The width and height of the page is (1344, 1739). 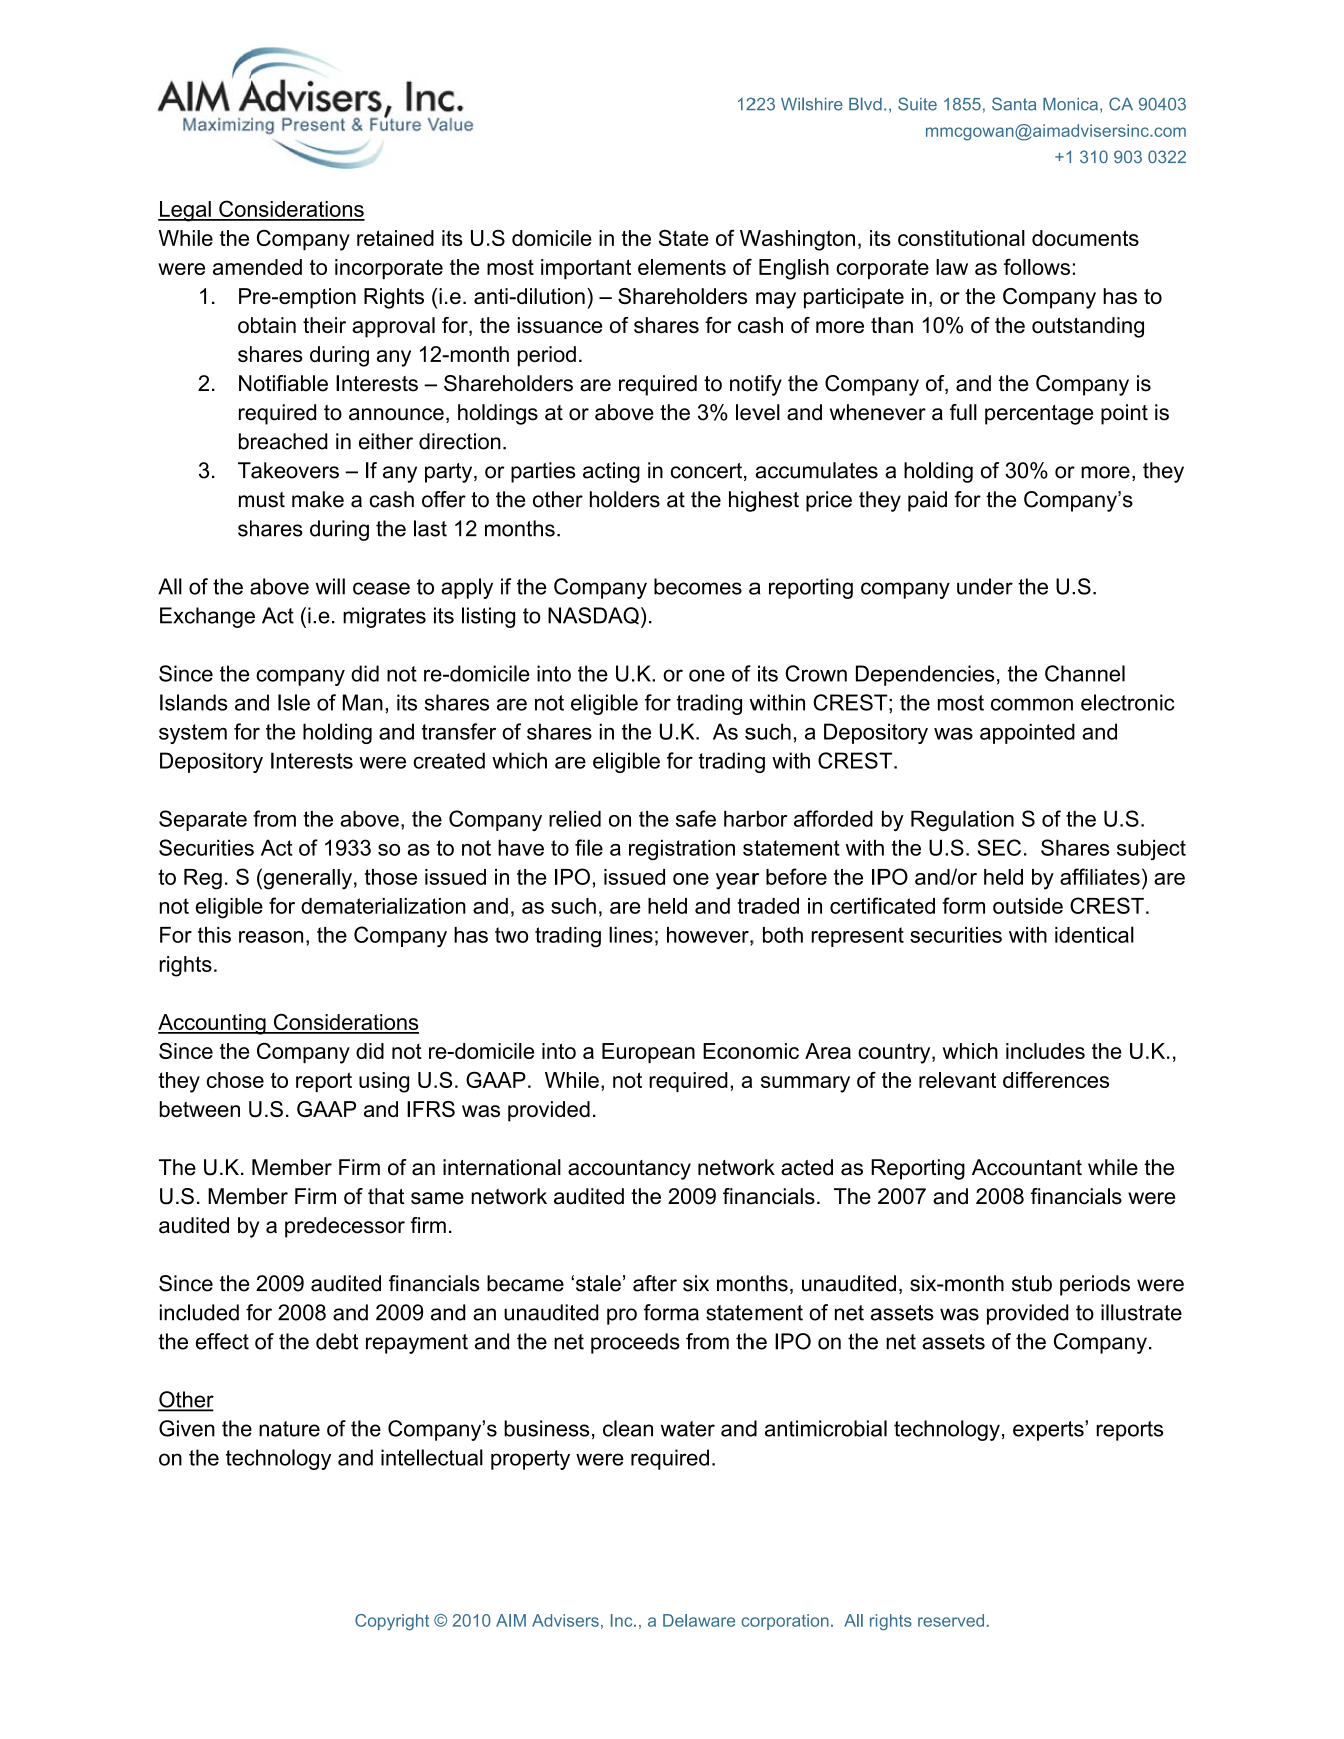 I want to click on Regulation, so click(x=962, y=820).
